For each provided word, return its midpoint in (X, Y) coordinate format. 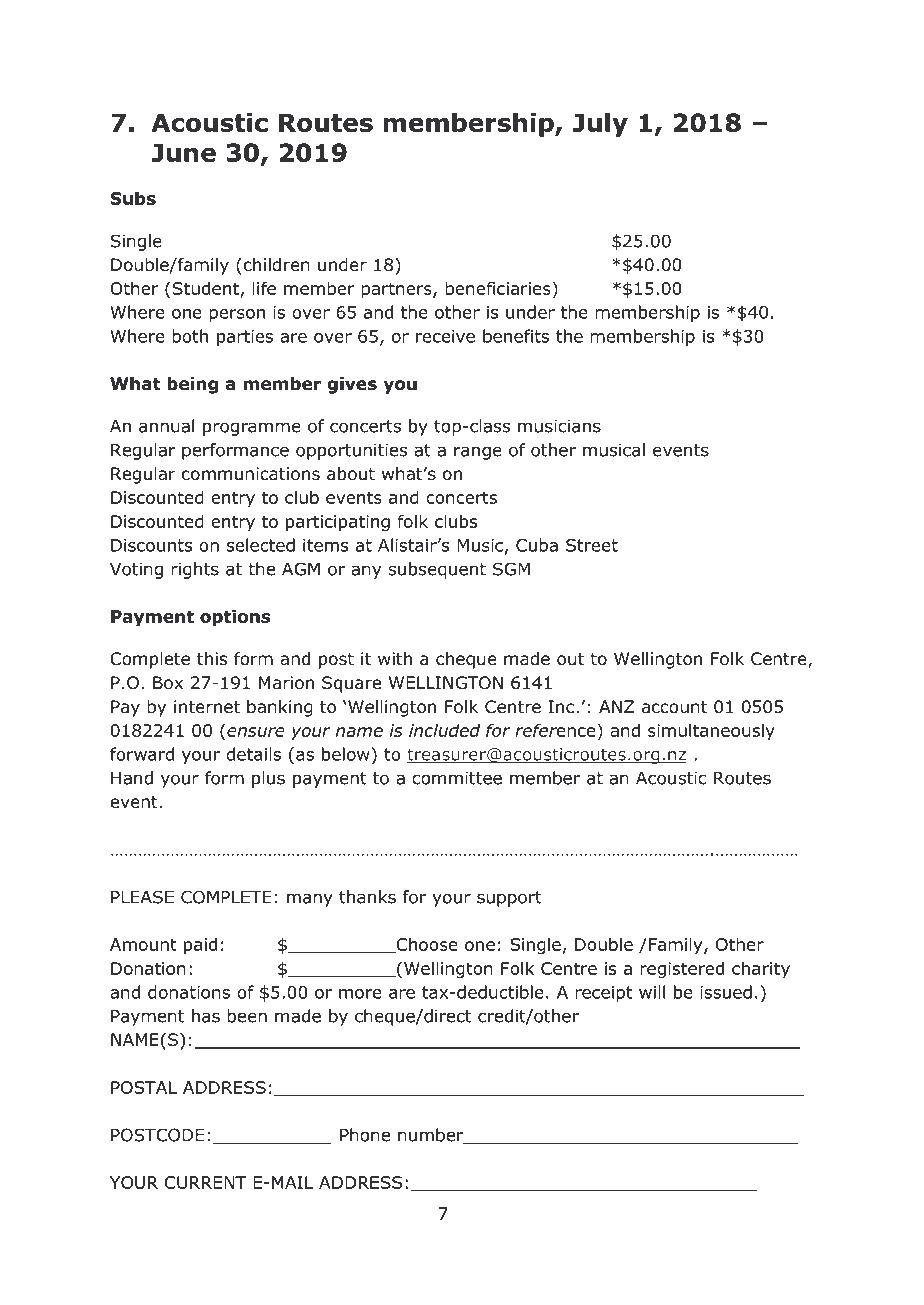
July (600, 125)
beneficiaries (499, 289)
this (212, 658)
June (183, 152)
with (395, 658)
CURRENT (205, 1182)
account (674, 707)
